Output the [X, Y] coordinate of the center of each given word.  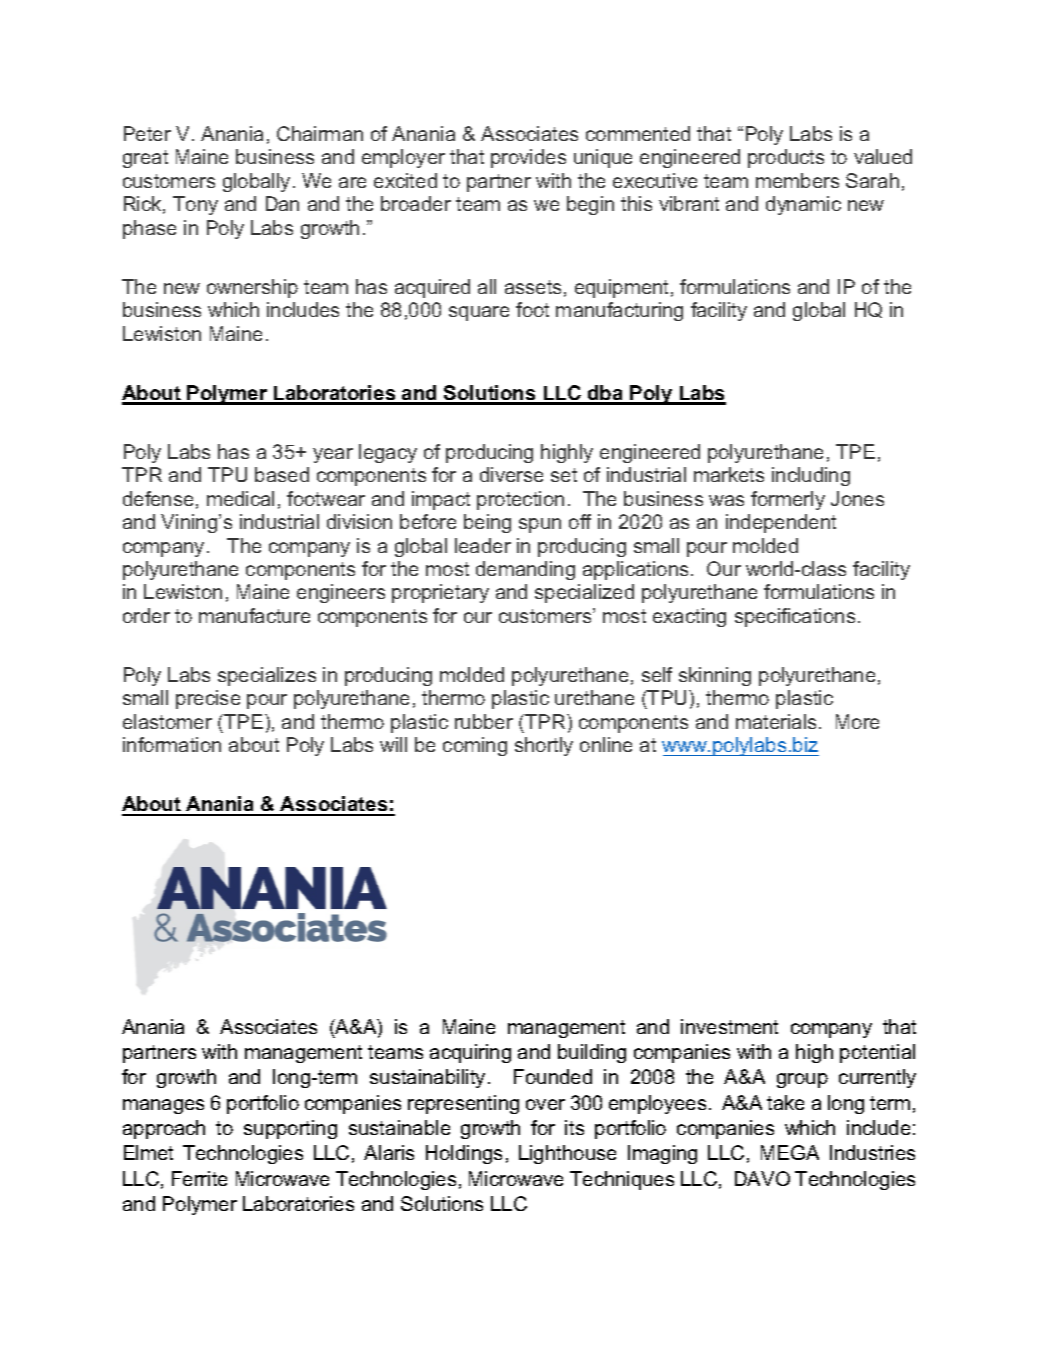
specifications [795, 617]
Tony [195, 205]
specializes [267, 676]
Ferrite [199, 1178]
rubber [484, 721]
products [786, 158]
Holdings [464, 1154]
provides [528, 158]
